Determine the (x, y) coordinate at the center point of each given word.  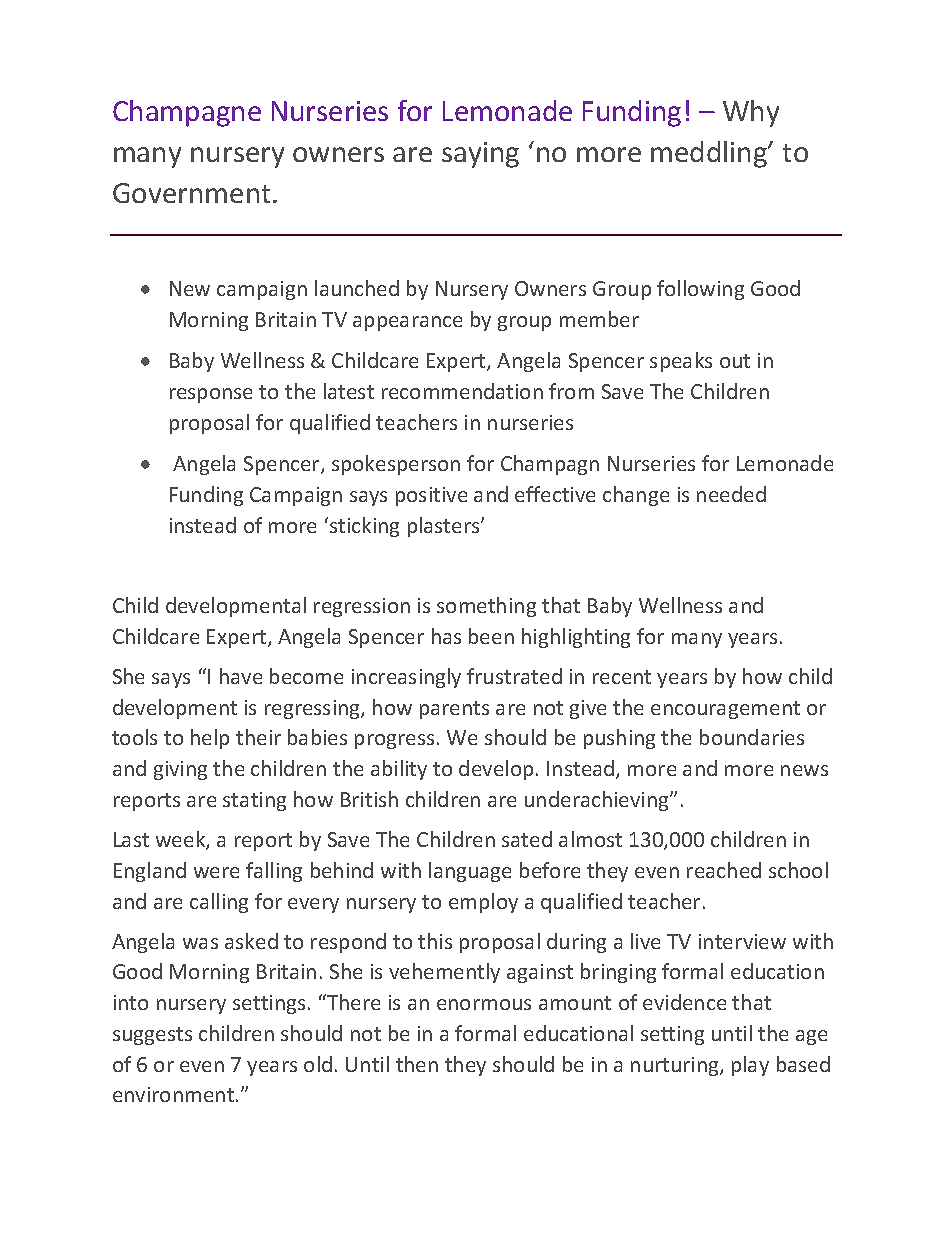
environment (175, 1094)
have (241, 676)
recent (622, 677)
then (417, 1064)
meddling (710, 154)
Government (191, 193)
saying (480, 155)
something (486, 607)
